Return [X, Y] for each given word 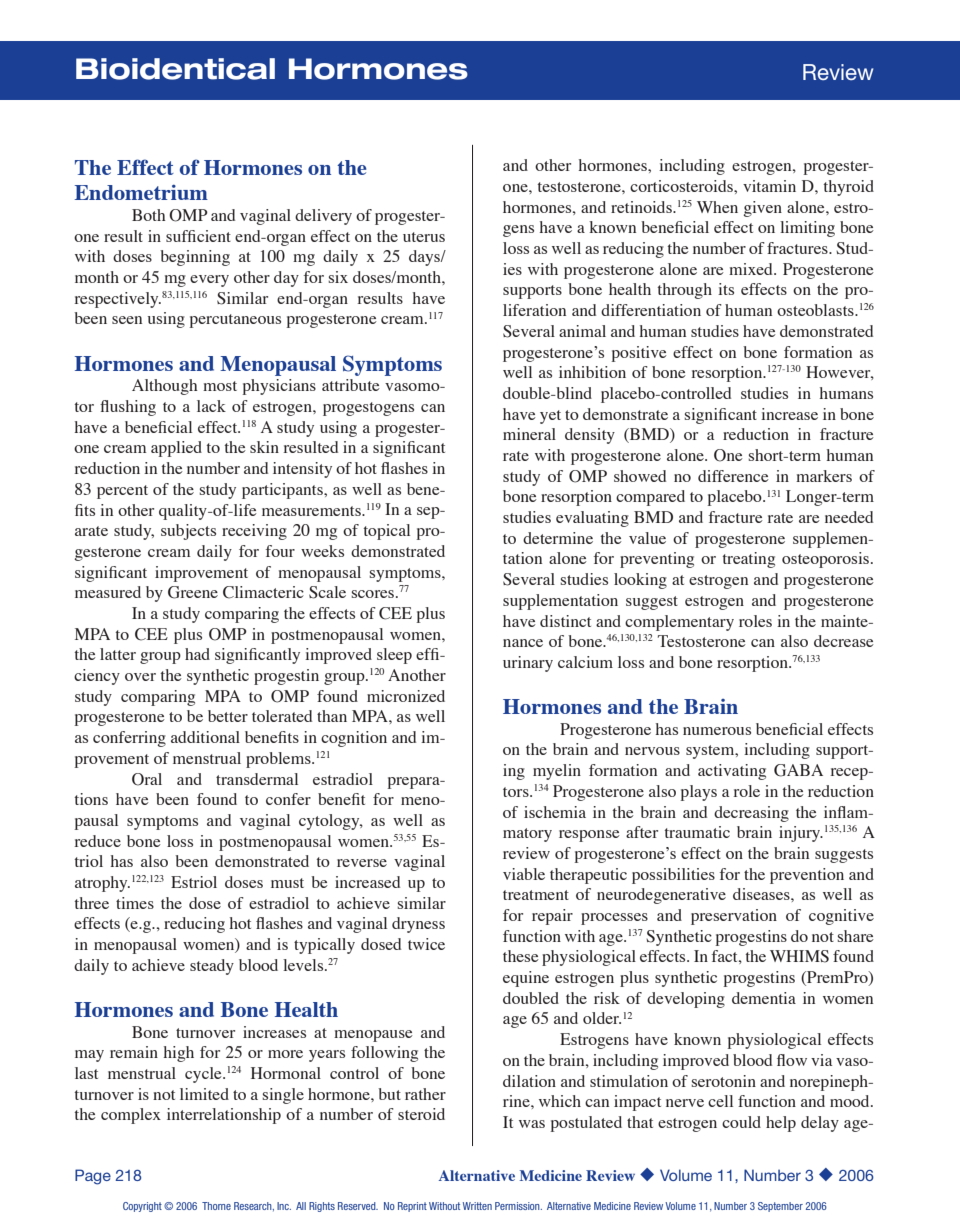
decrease [844, 641]
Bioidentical [175, 69]
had [197, 654]
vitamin [769, 186]
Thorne [216, 1206]
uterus [424, 237]
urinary [528, 664]
